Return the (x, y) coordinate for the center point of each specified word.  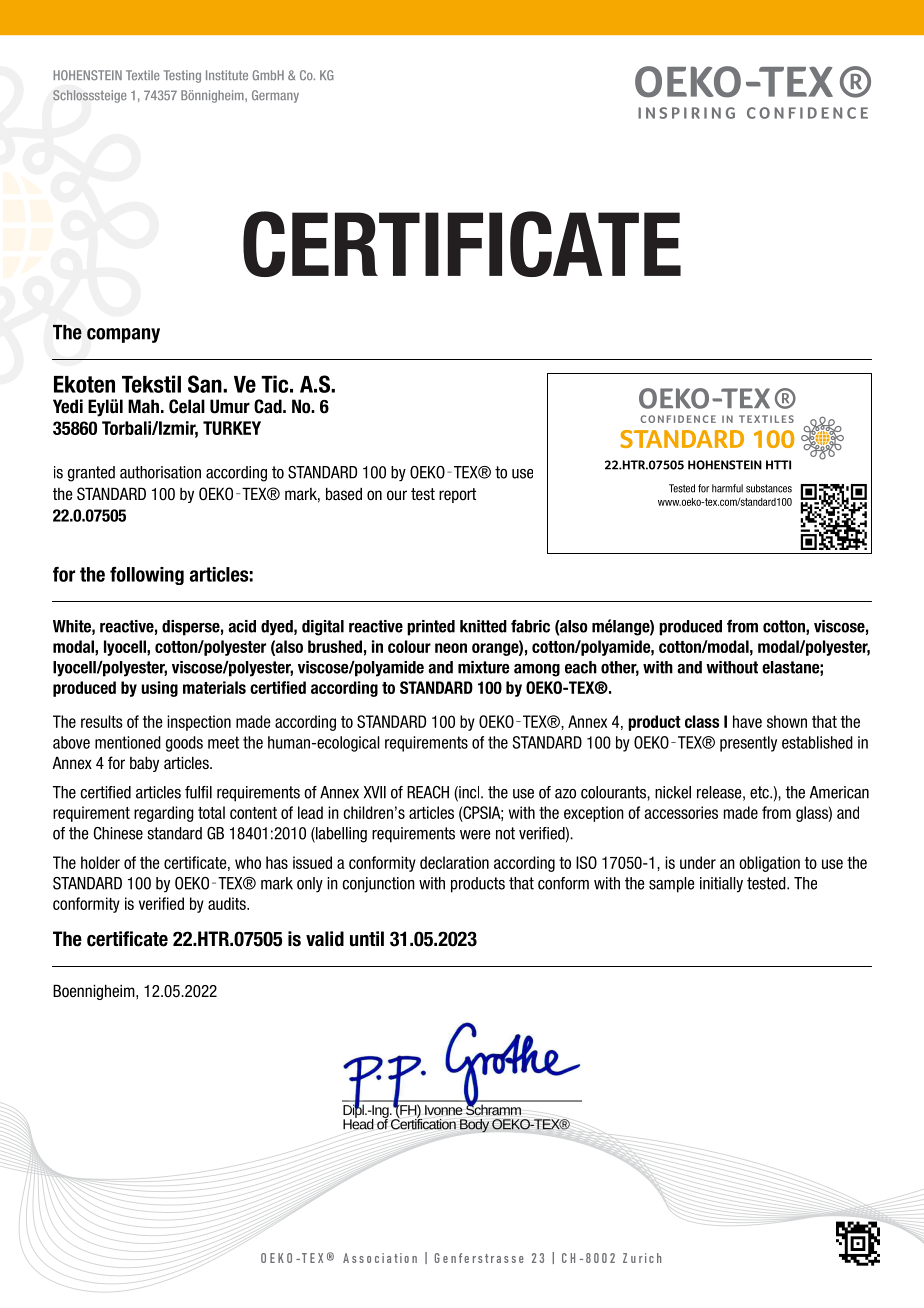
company (123, 335)
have (747, 721)
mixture (484, 667)
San (206, 384)
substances (769, 488)
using (159, 689)
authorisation (160, 472)
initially (721, 885)
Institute (227, 75)
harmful (727, 488)
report (457, 495)
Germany (275, 96)
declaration (454, 862)
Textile (143, 75)
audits (228, 903)
